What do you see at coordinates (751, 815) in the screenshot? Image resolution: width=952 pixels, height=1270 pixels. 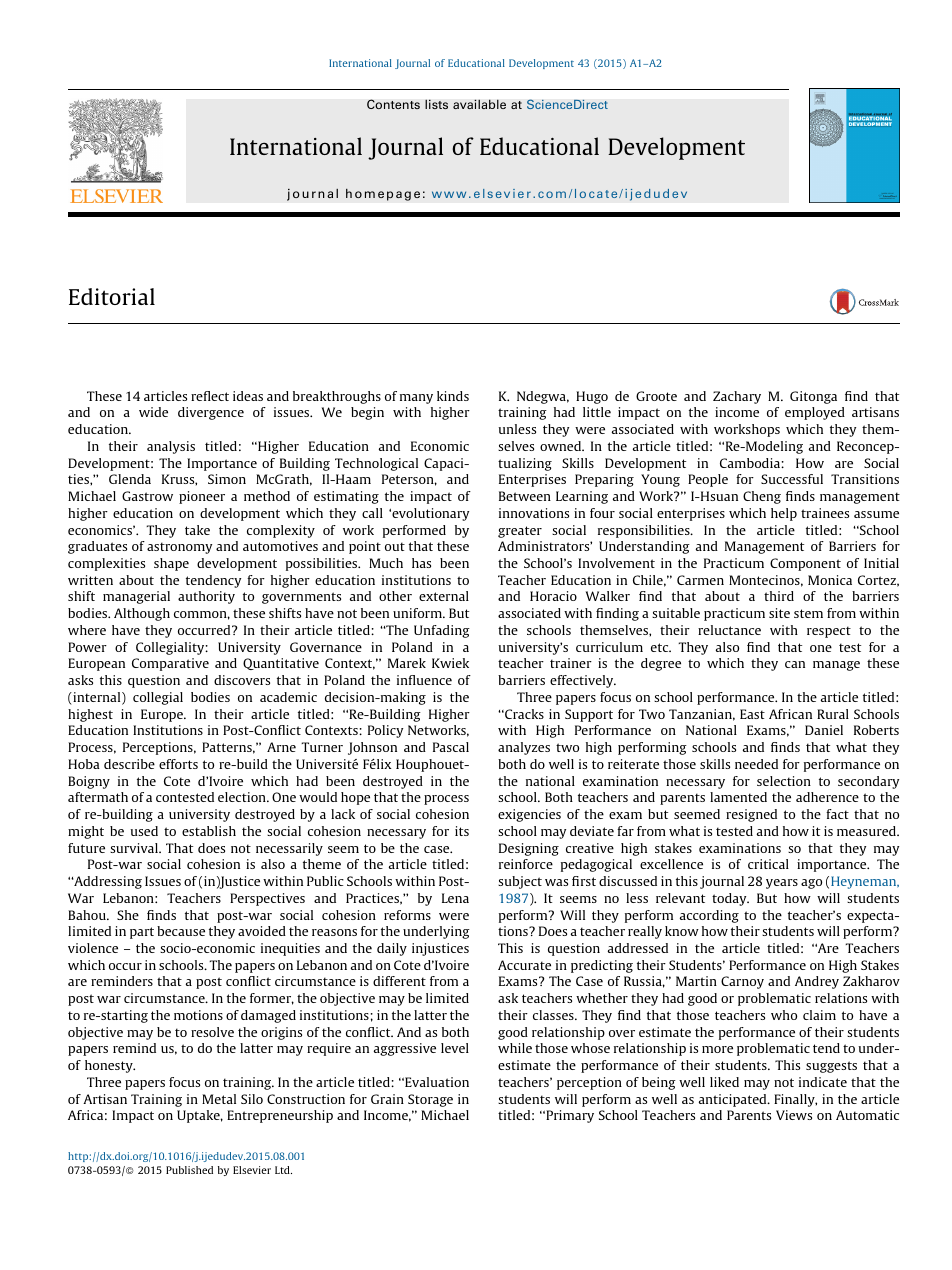 I see `resigned` at bounding box center [751, 815].
